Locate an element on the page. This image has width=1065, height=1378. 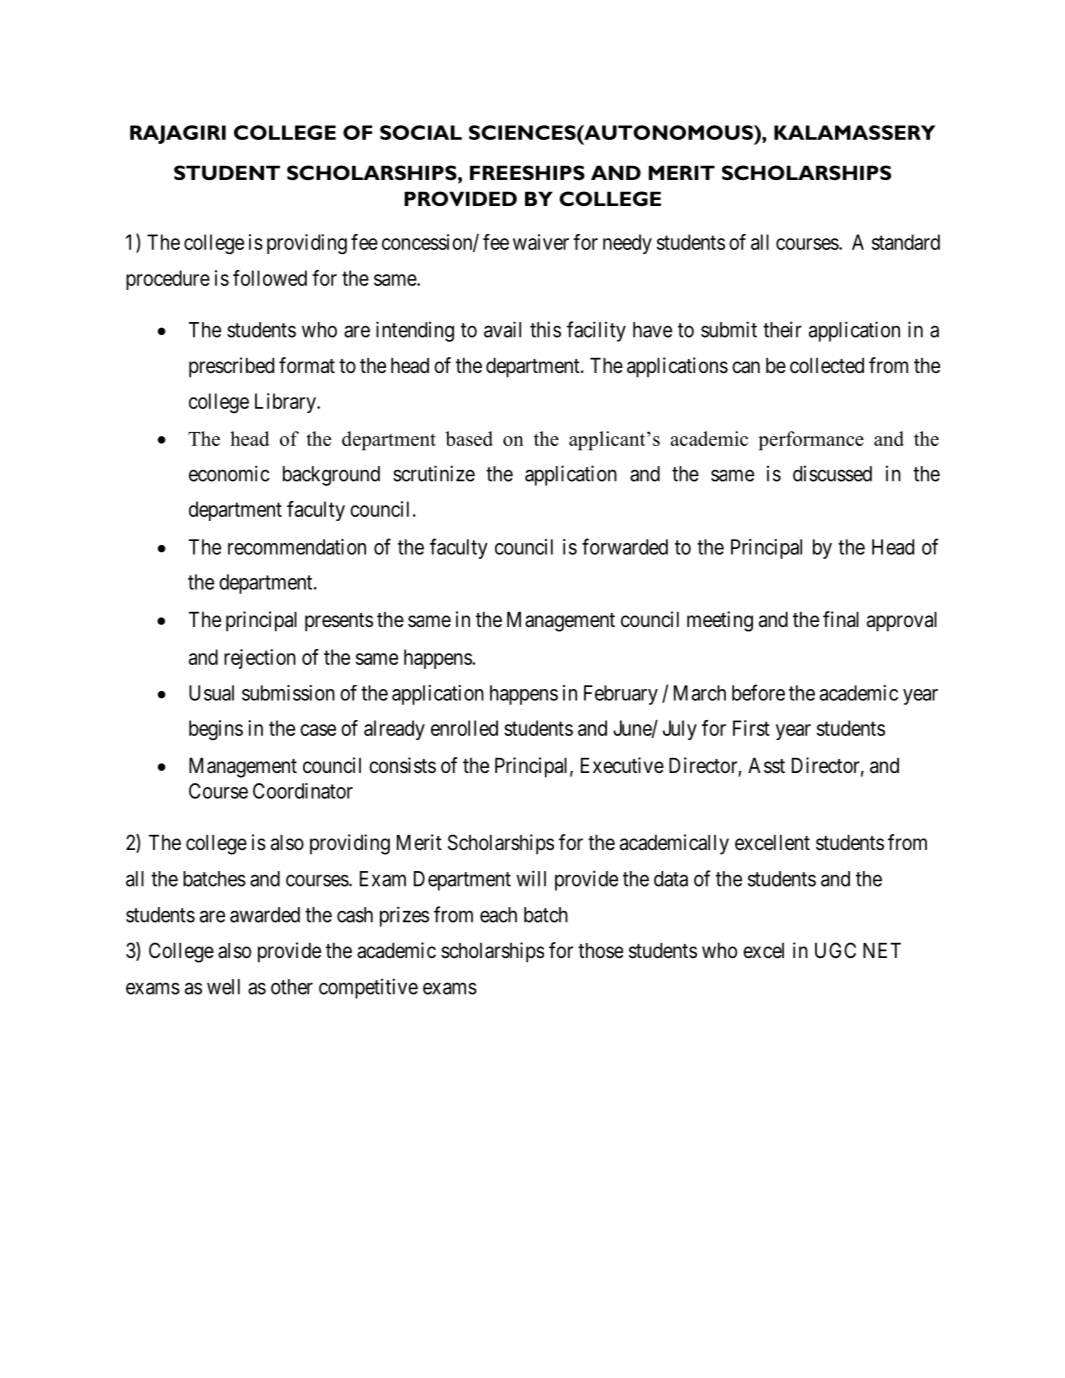
well is located at coordinates (223, 987).
